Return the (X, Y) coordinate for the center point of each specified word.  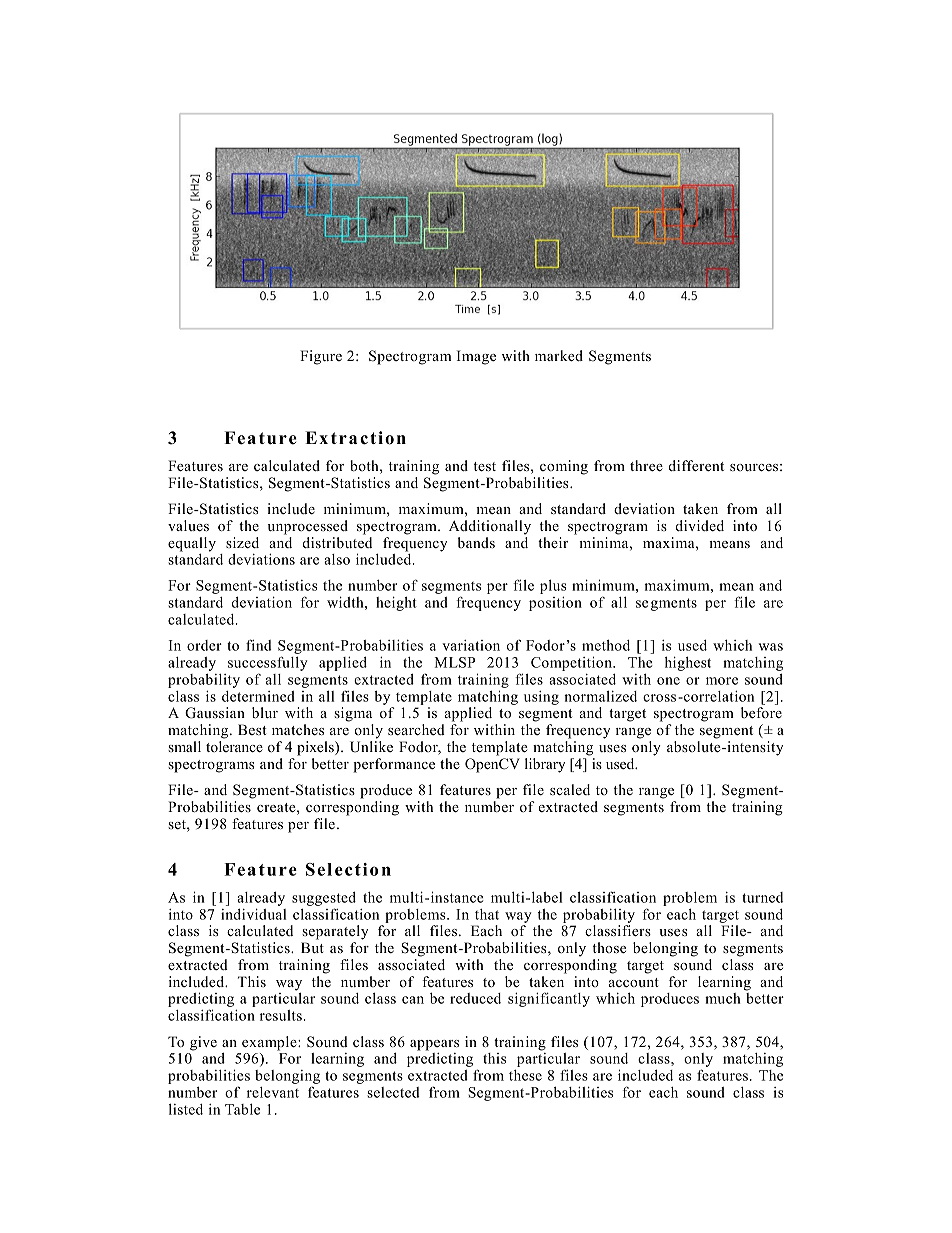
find (259, 645)
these (525, 1075)
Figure (321, 357)
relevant (273, 1092)
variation (471, 645)
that (487, 914)
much (723, 998)
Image (476, 357)
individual (253, 914)
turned (762, 897)
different (696, 465)
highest (688, 663)
